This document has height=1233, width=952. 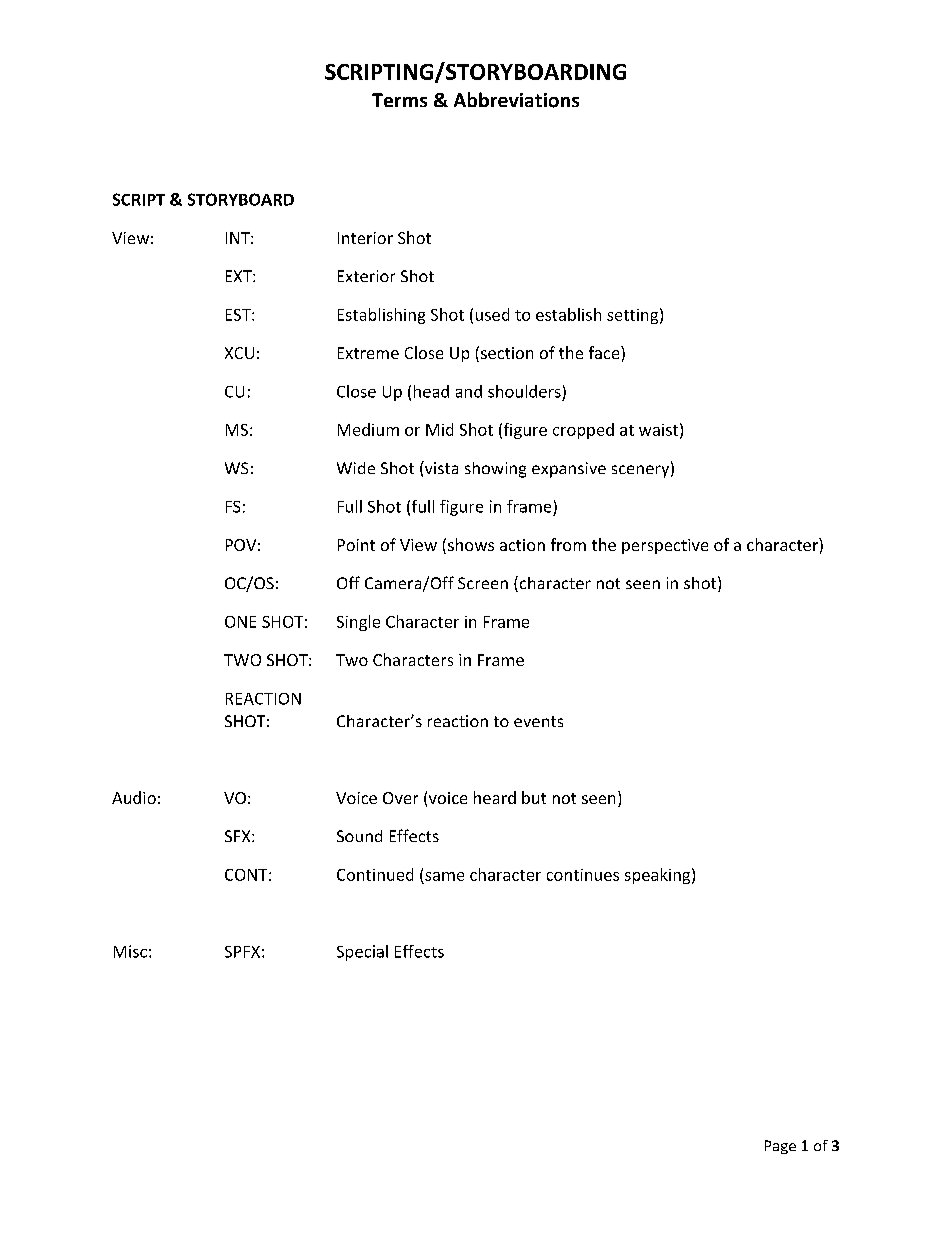 I want to click on Abbreviations, so click(x=516, y=100).
